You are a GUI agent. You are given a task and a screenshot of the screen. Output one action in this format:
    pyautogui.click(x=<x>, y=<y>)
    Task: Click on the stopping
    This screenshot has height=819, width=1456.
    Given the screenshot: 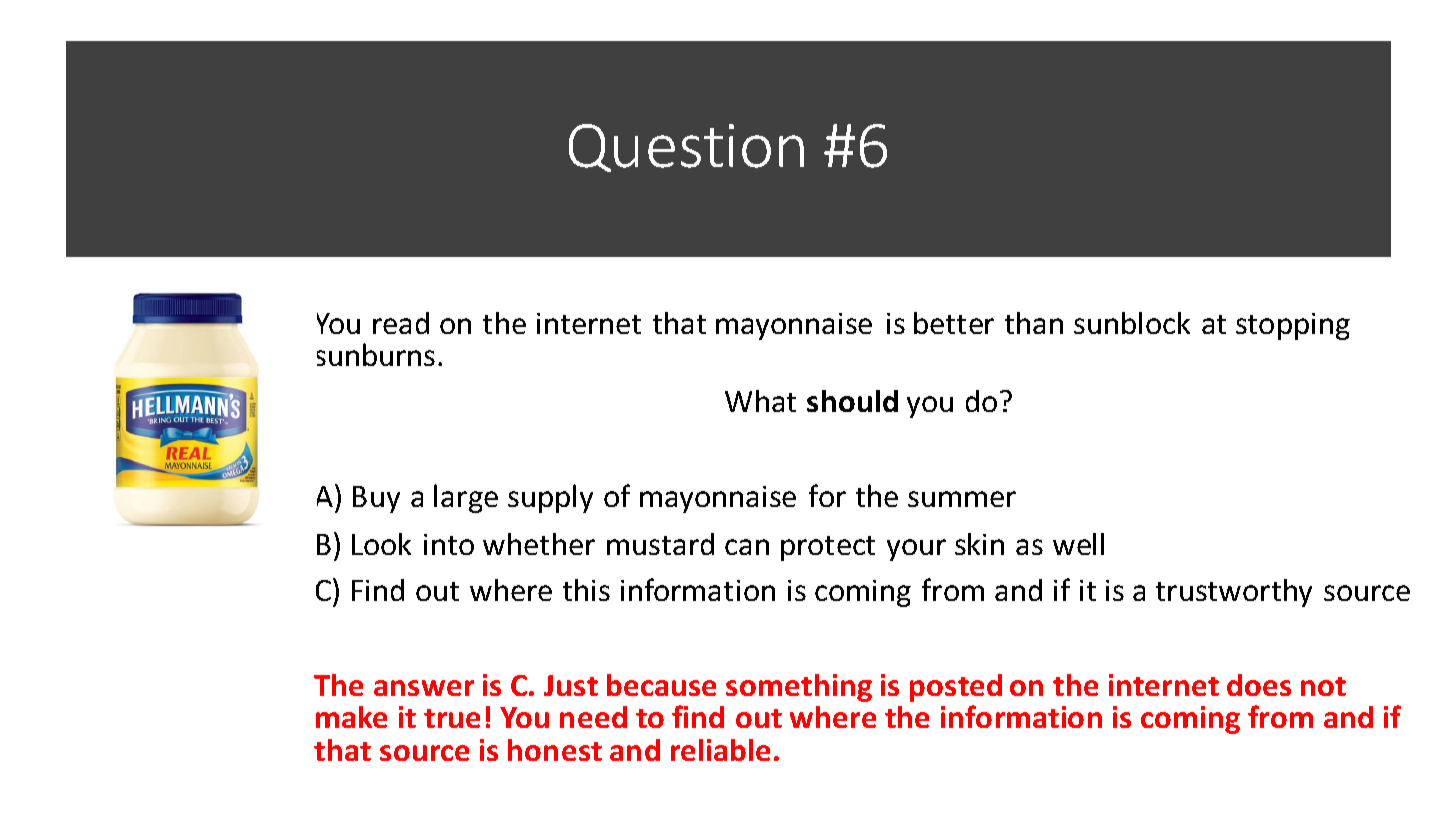 What is the action you would take?
    pyautogui.click(x=1293, y=326)
